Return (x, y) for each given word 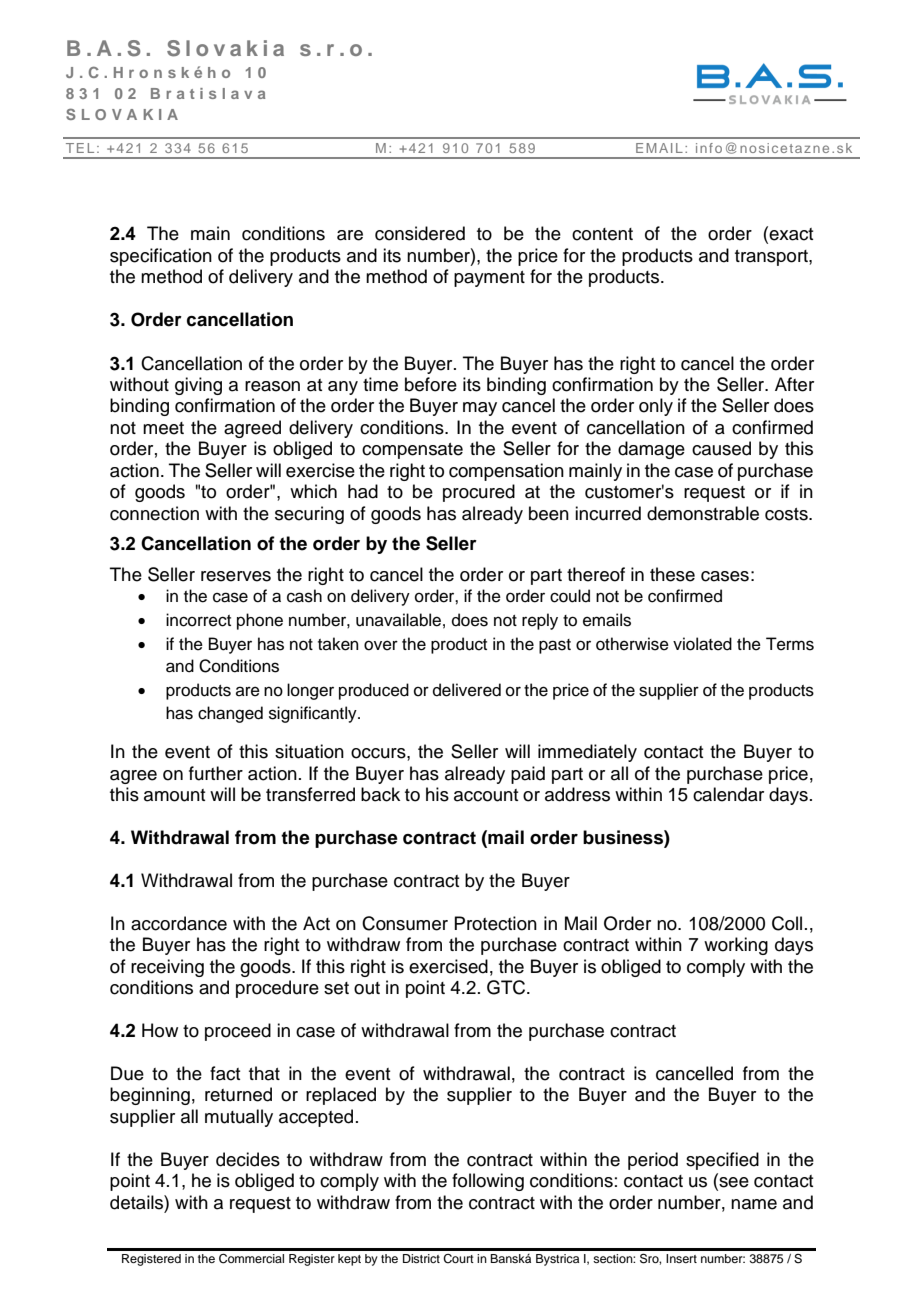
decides (248, 1159)
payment (489, 279)
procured (479, 493)
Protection (495, 923)
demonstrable (703, 513)
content (602, 234)
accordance (179, 923)
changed (230, 714)
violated (702, 644)
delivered (467, 690)
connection (154, 513)
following (488, 1182)
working (736, 946)
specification (161, 257)
